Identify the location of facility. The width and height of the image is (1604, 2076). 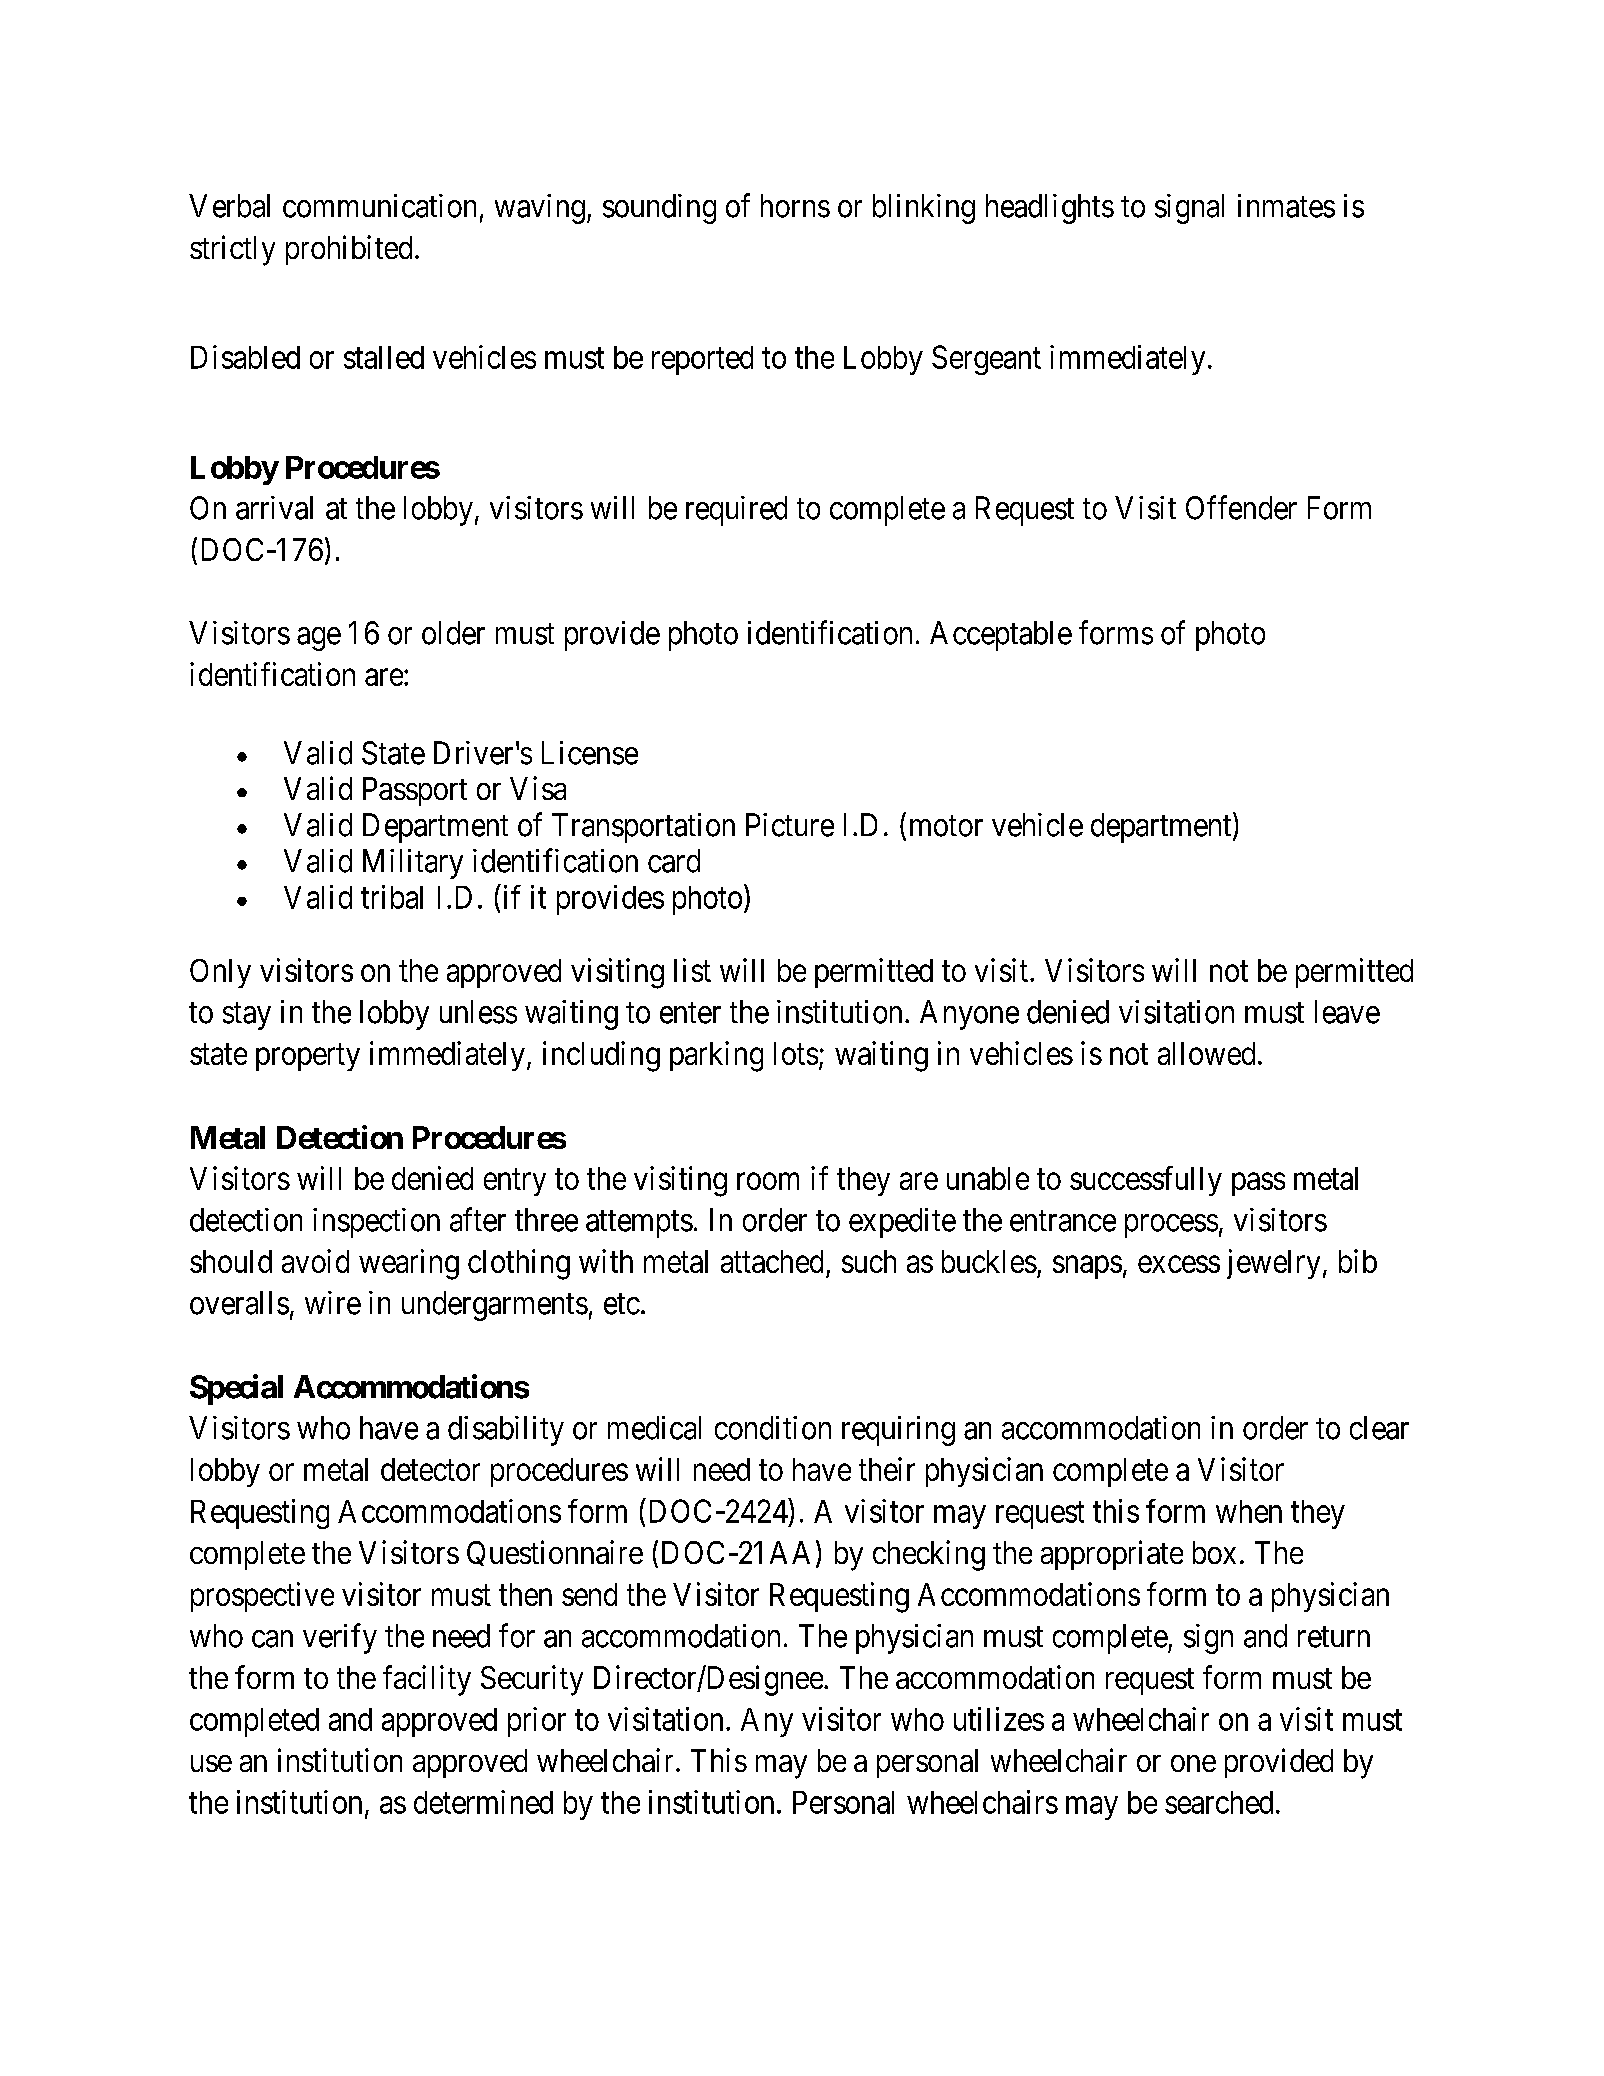
(427, 1680).
